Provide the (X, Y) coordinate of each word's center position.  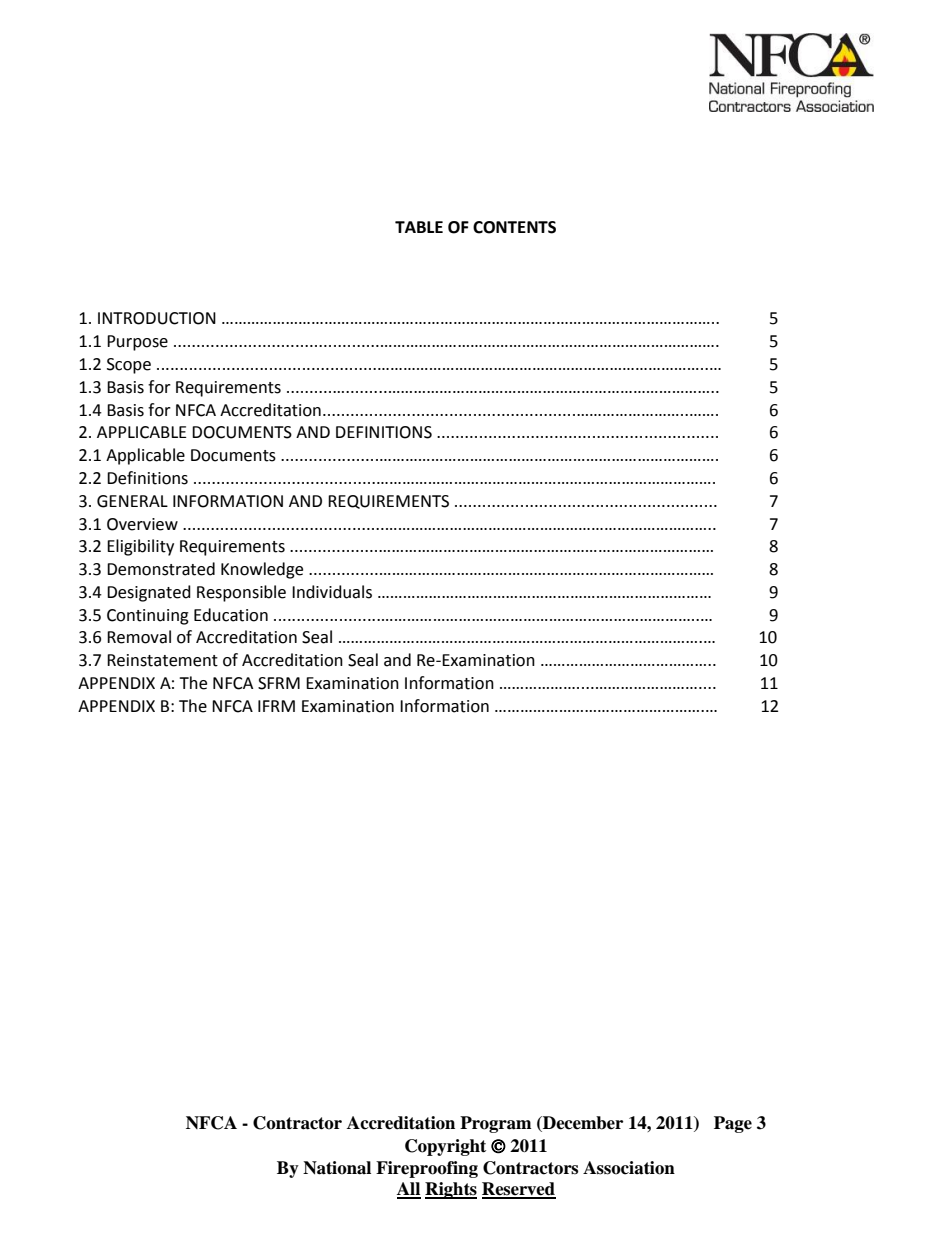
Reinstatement (162, 660)
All (409, 1190)
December (582, 1124)
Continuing (148, 617)
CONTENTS (514, 227)
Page (733, 1124)
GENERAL (132, 501)
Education (231, 615)
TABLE (419, 227)
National (337, 1168)
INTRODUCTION (157, 318)
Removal (139, 637)
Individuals (332, 592)
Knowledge (262, 570)
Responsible (241, 593)
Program (496, 1124)
